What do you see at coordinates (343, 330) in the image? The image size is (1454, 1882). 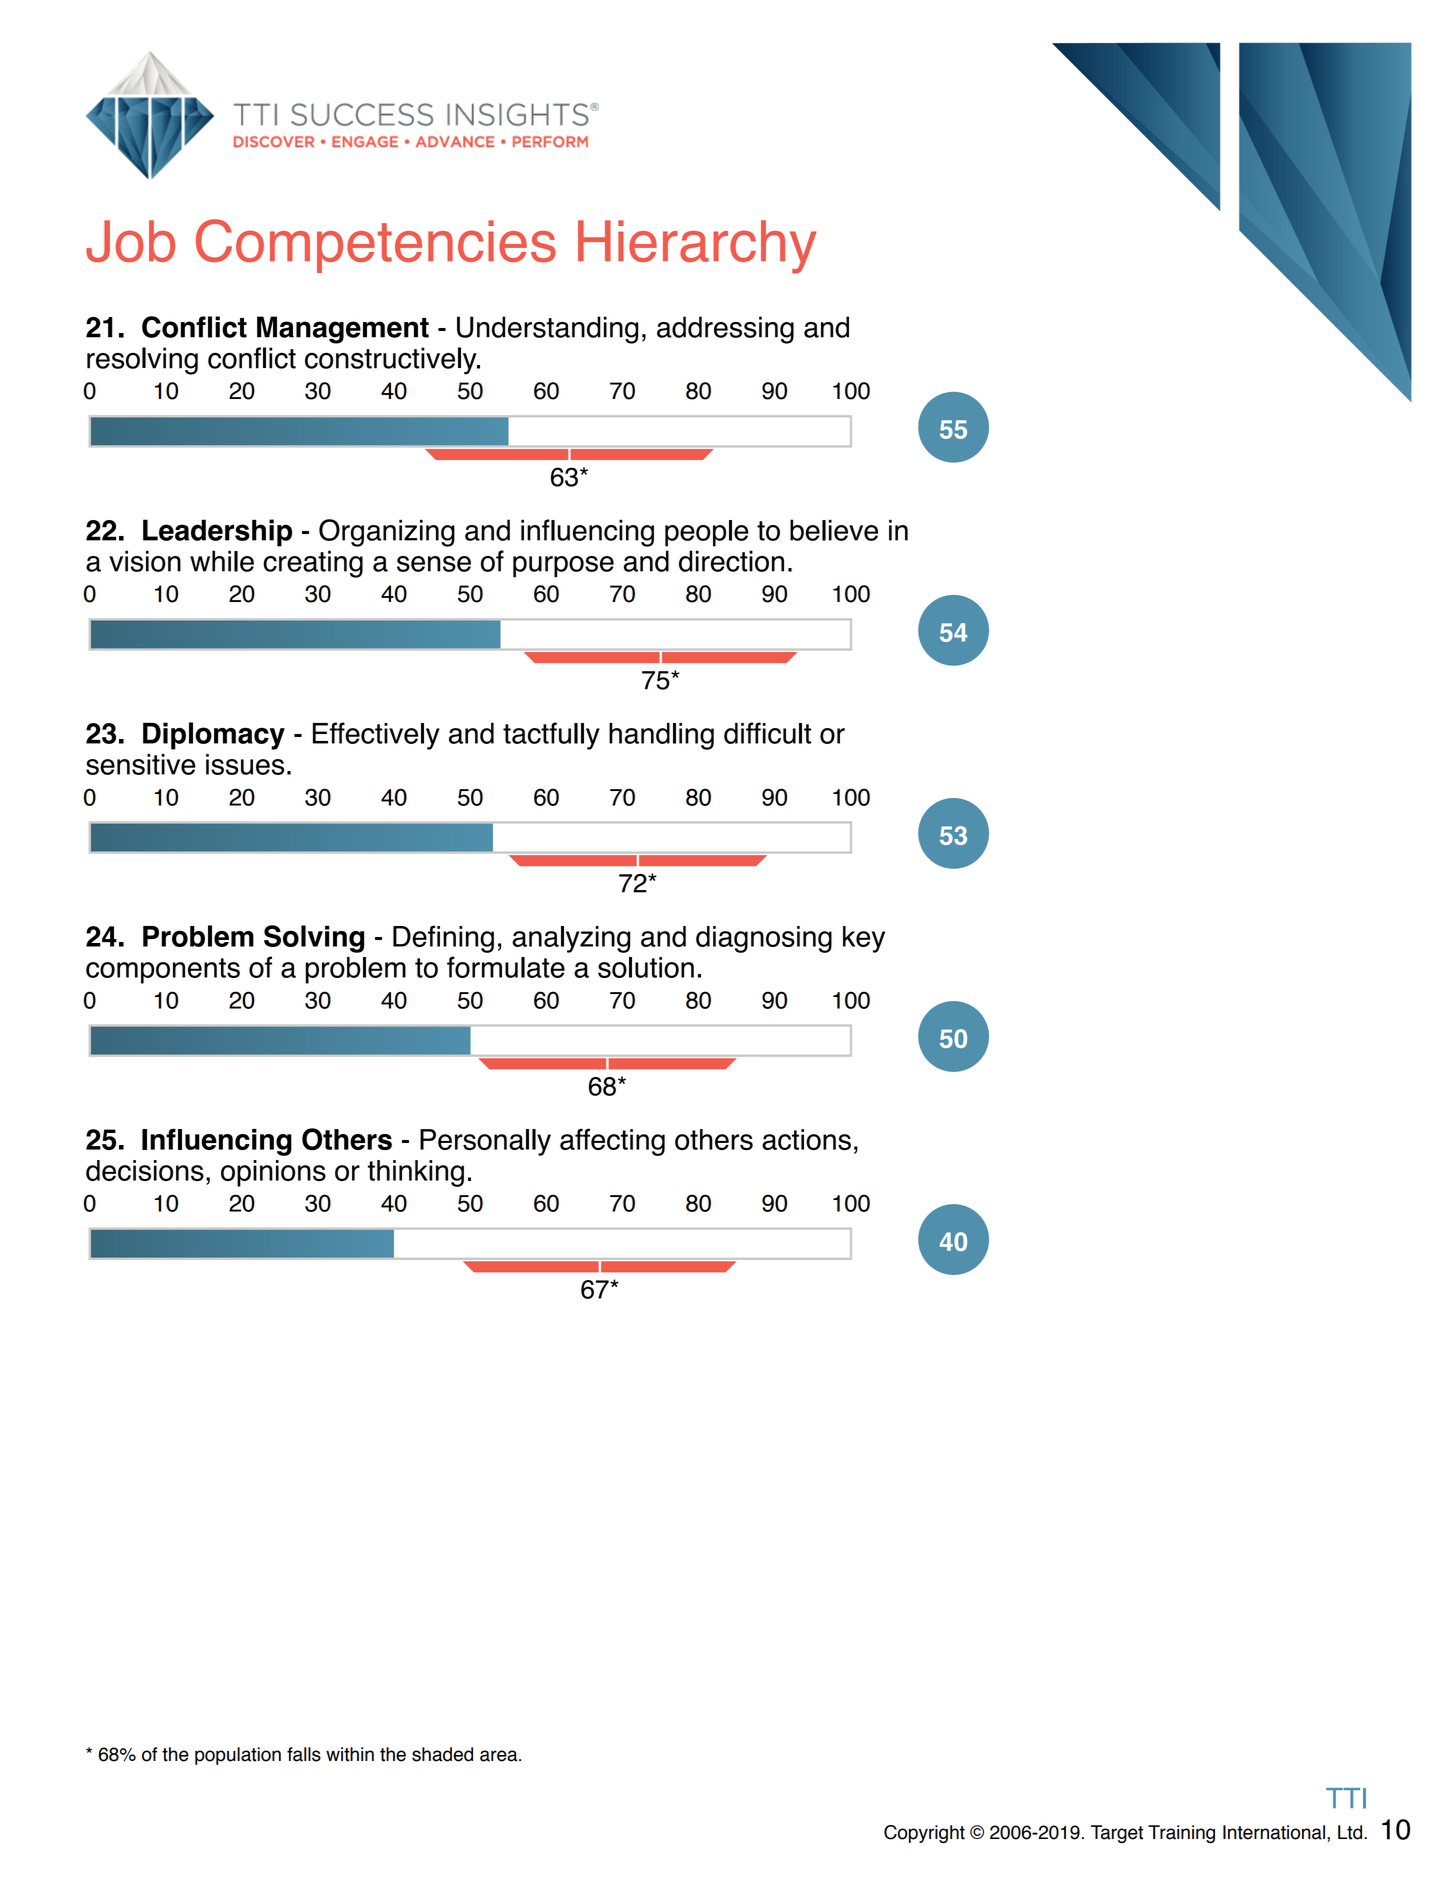 I see `Management` at bounding box center [343, 330].
